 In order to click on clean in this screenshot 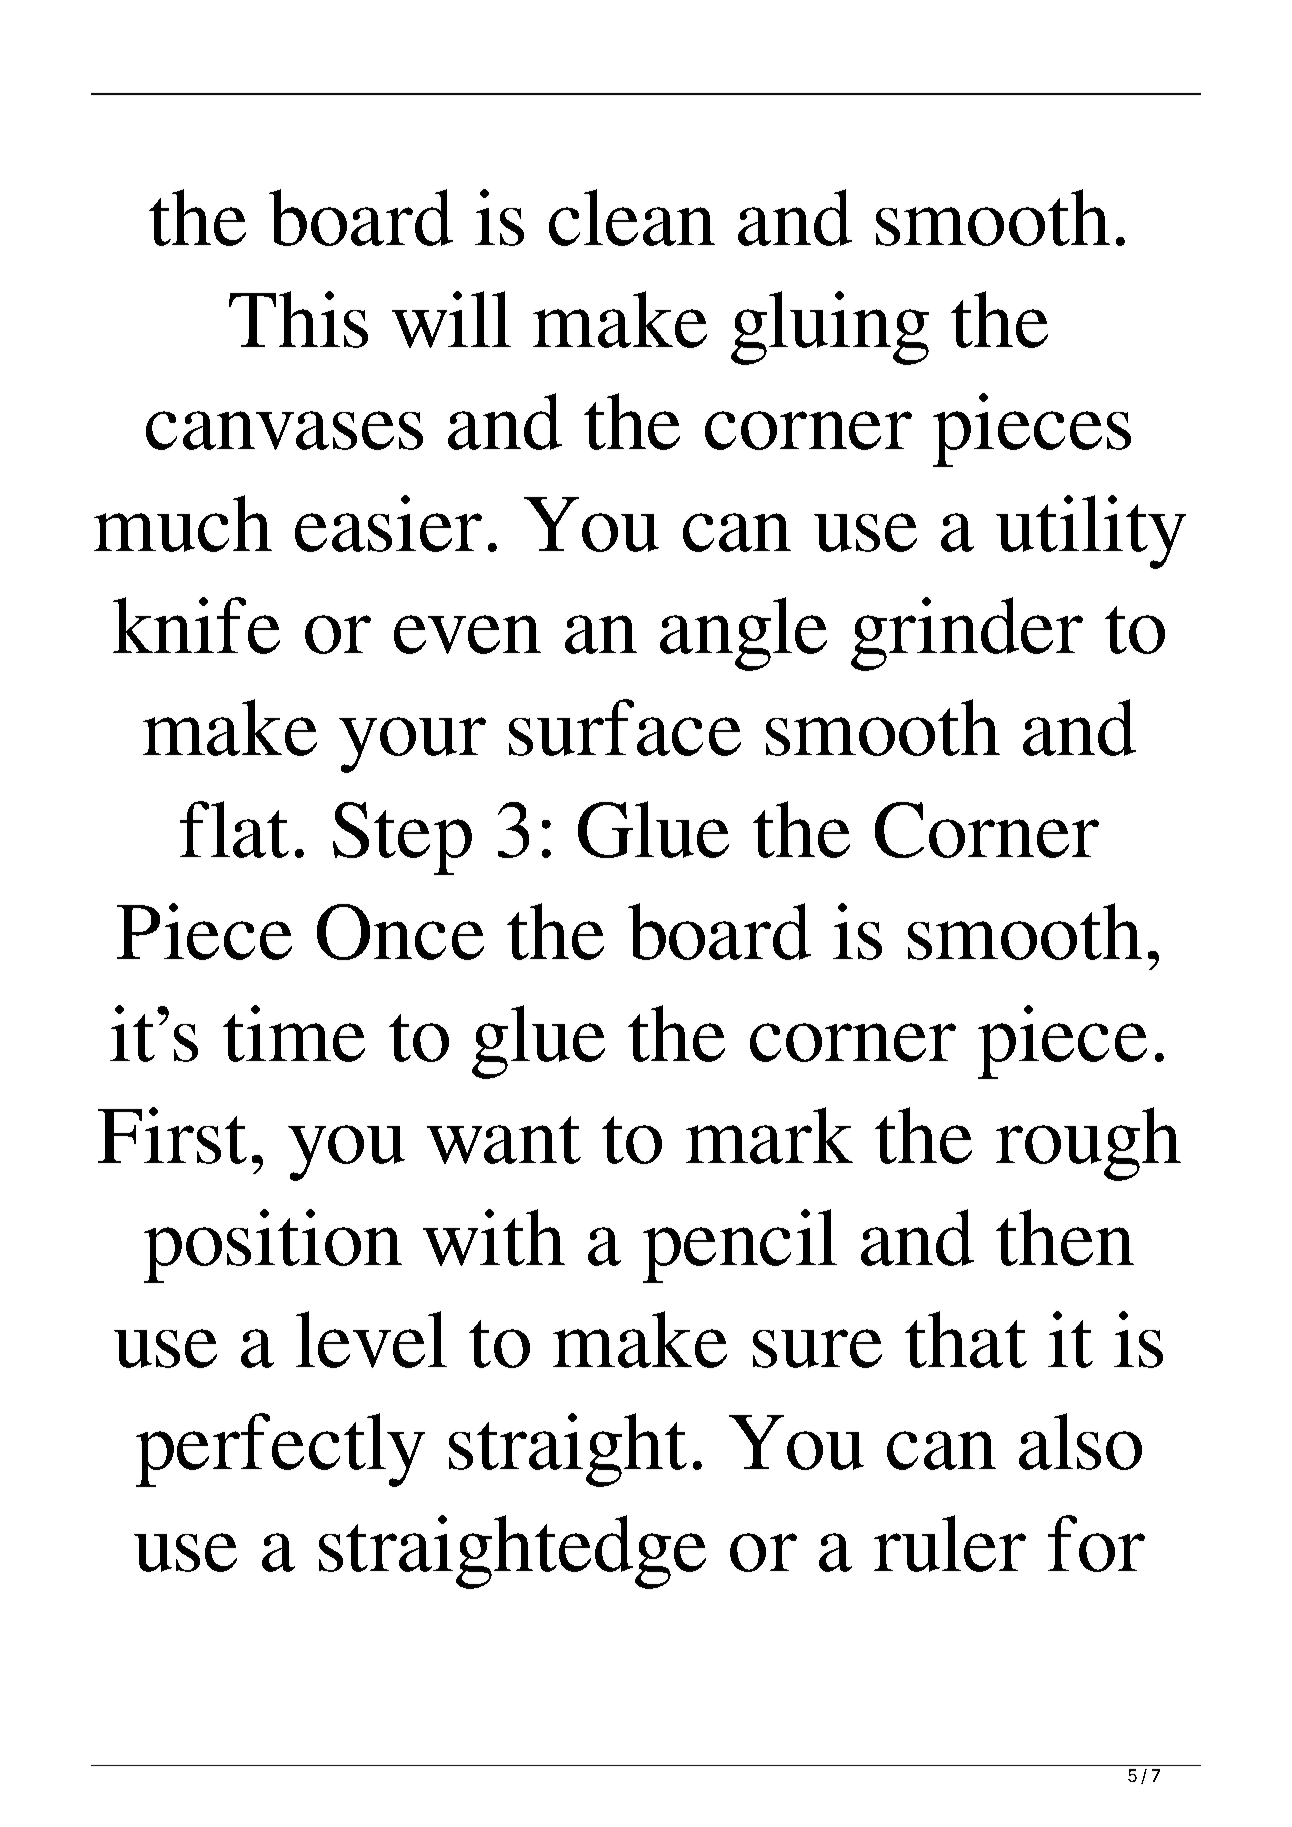, I will do `click(632, 217)`.
